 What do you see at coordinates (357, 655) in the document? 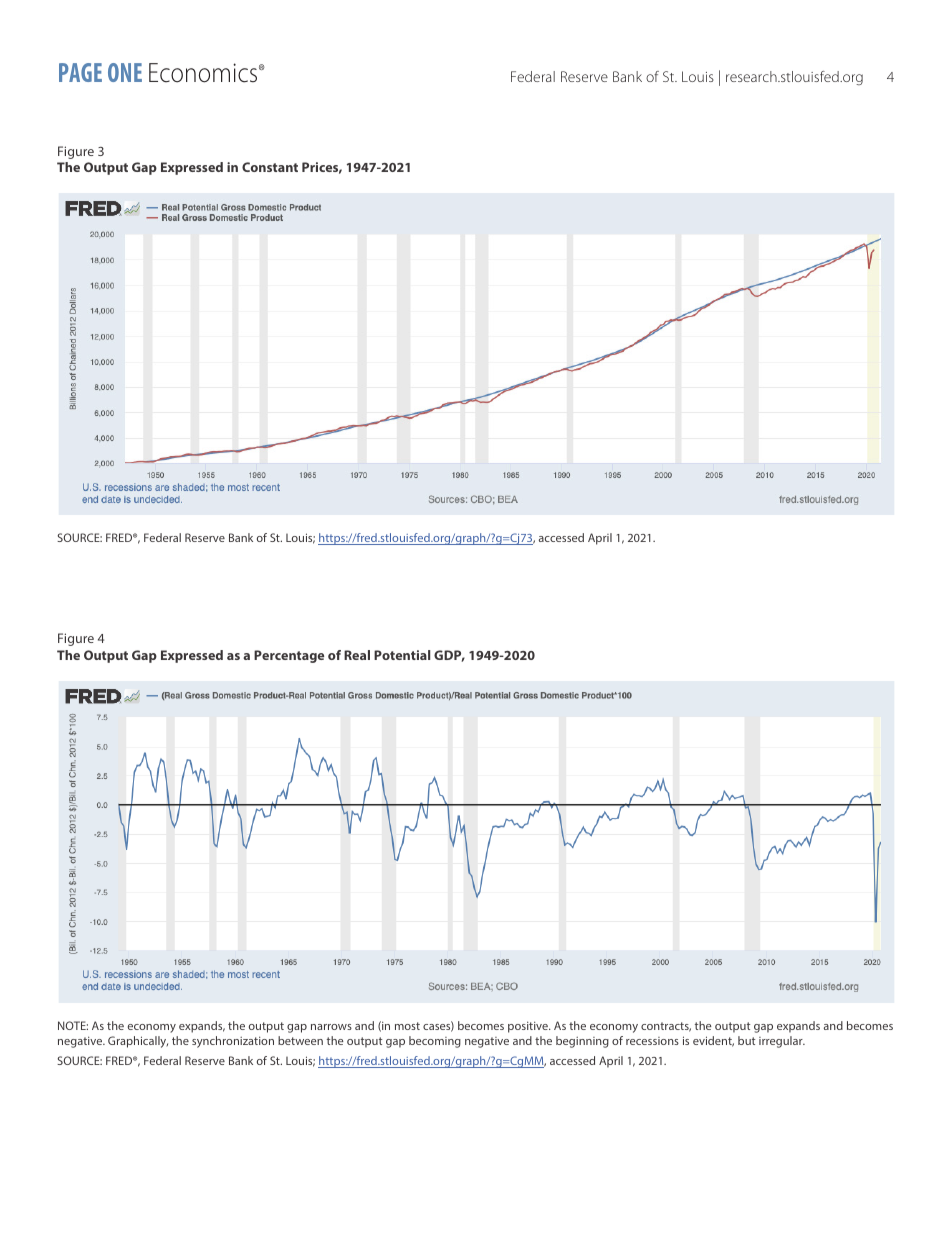
I see `Real` at bounding box center [357, 655].
